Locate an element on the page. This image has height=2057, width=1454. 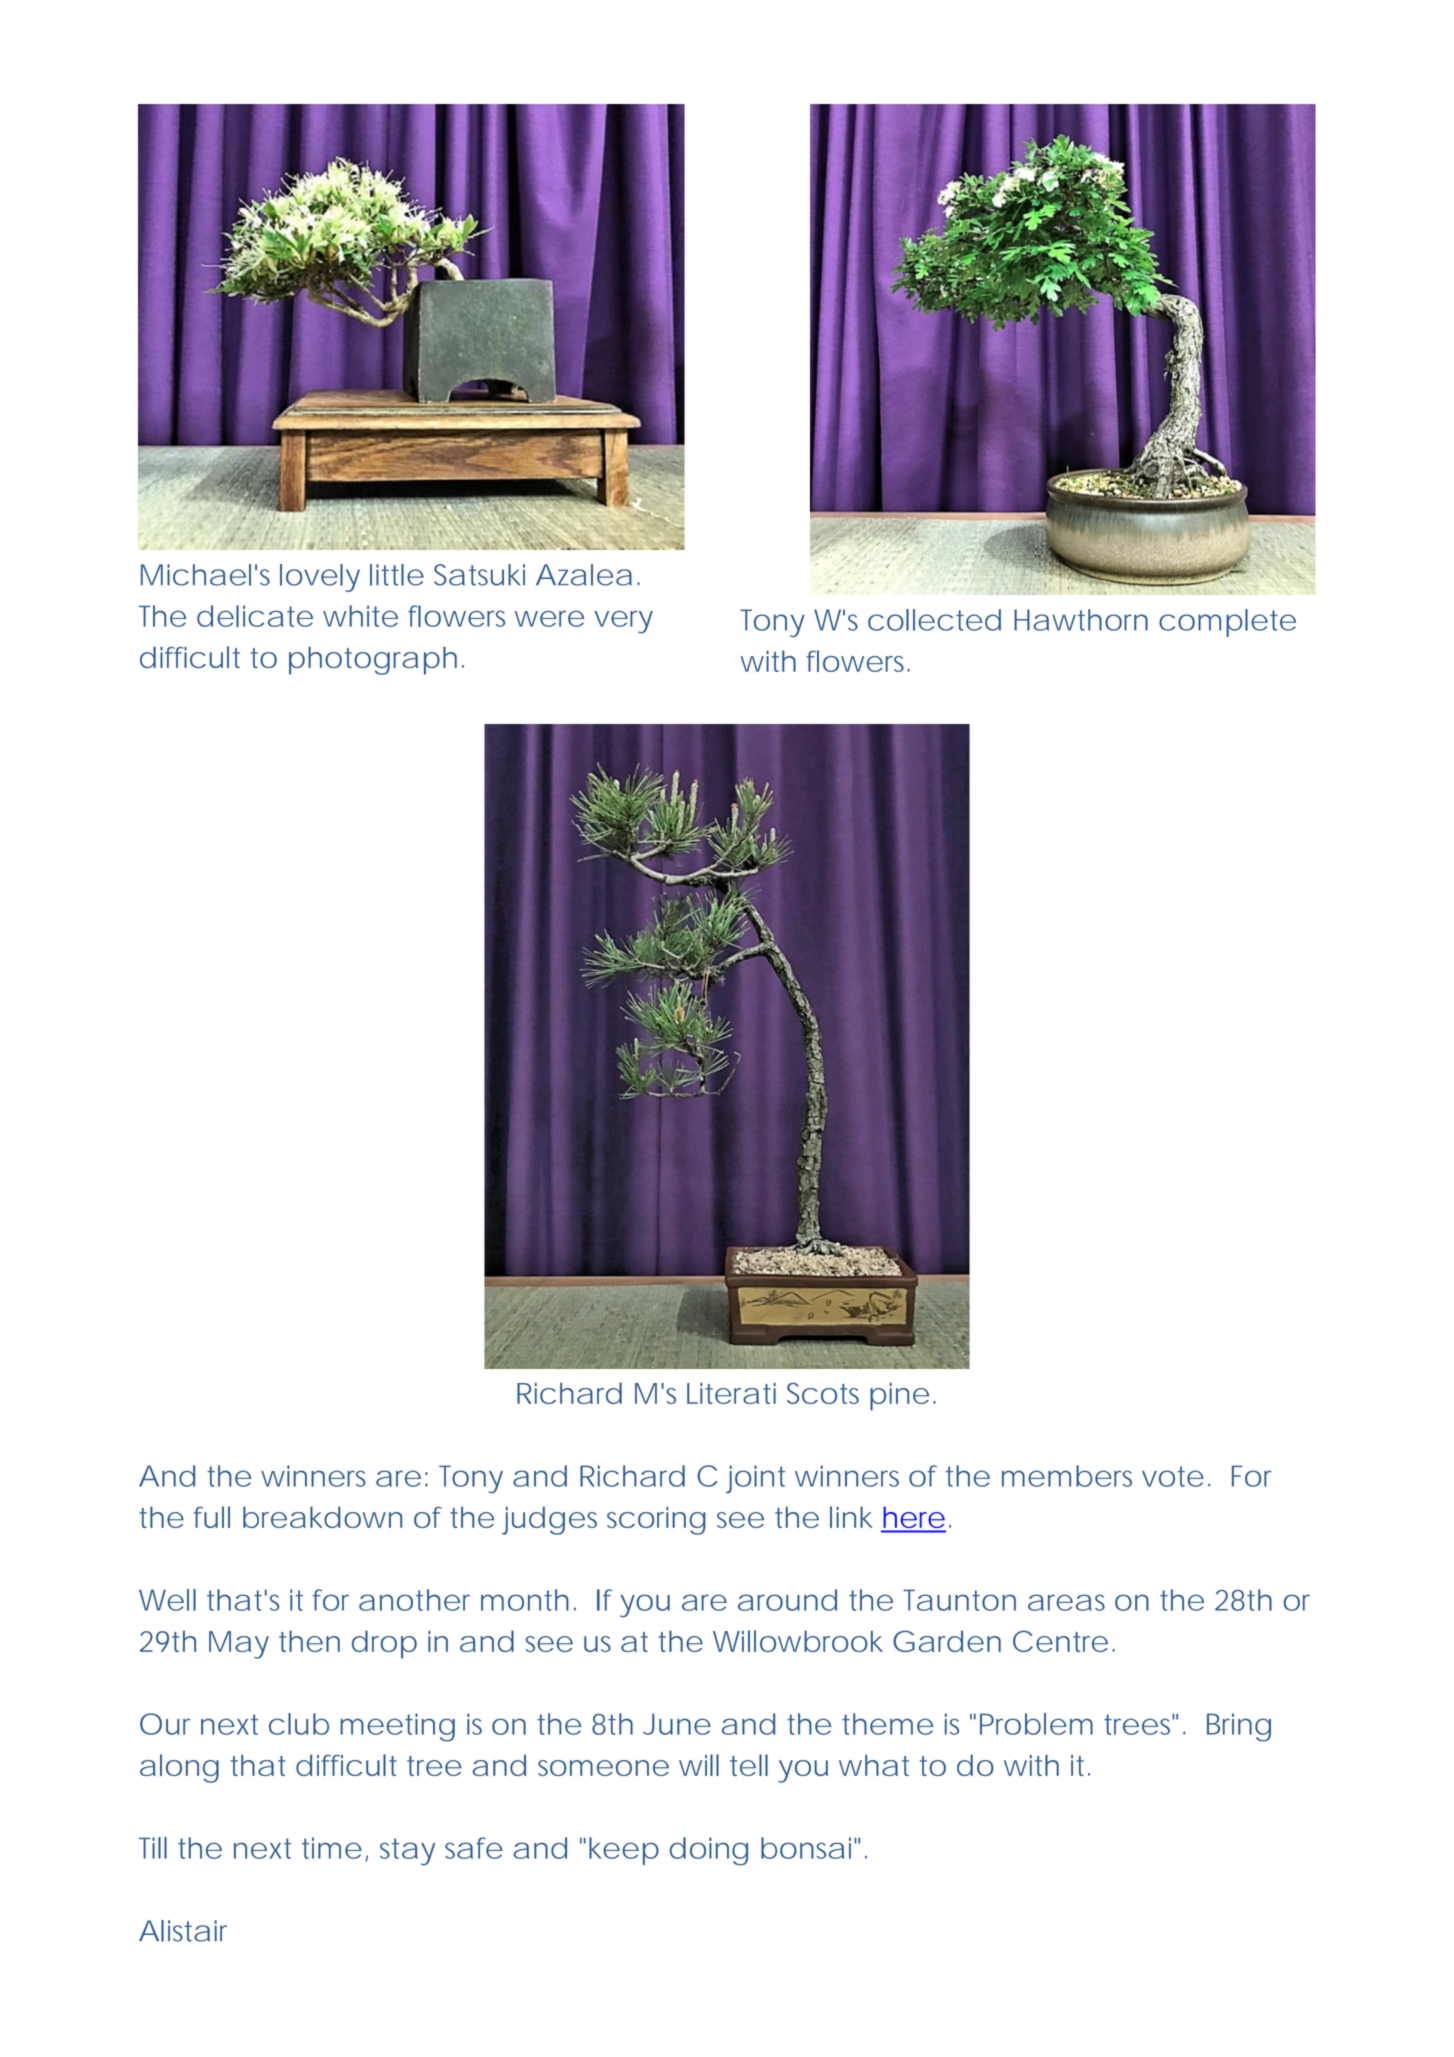
breakdown is located at coordinates (322, 1517).
